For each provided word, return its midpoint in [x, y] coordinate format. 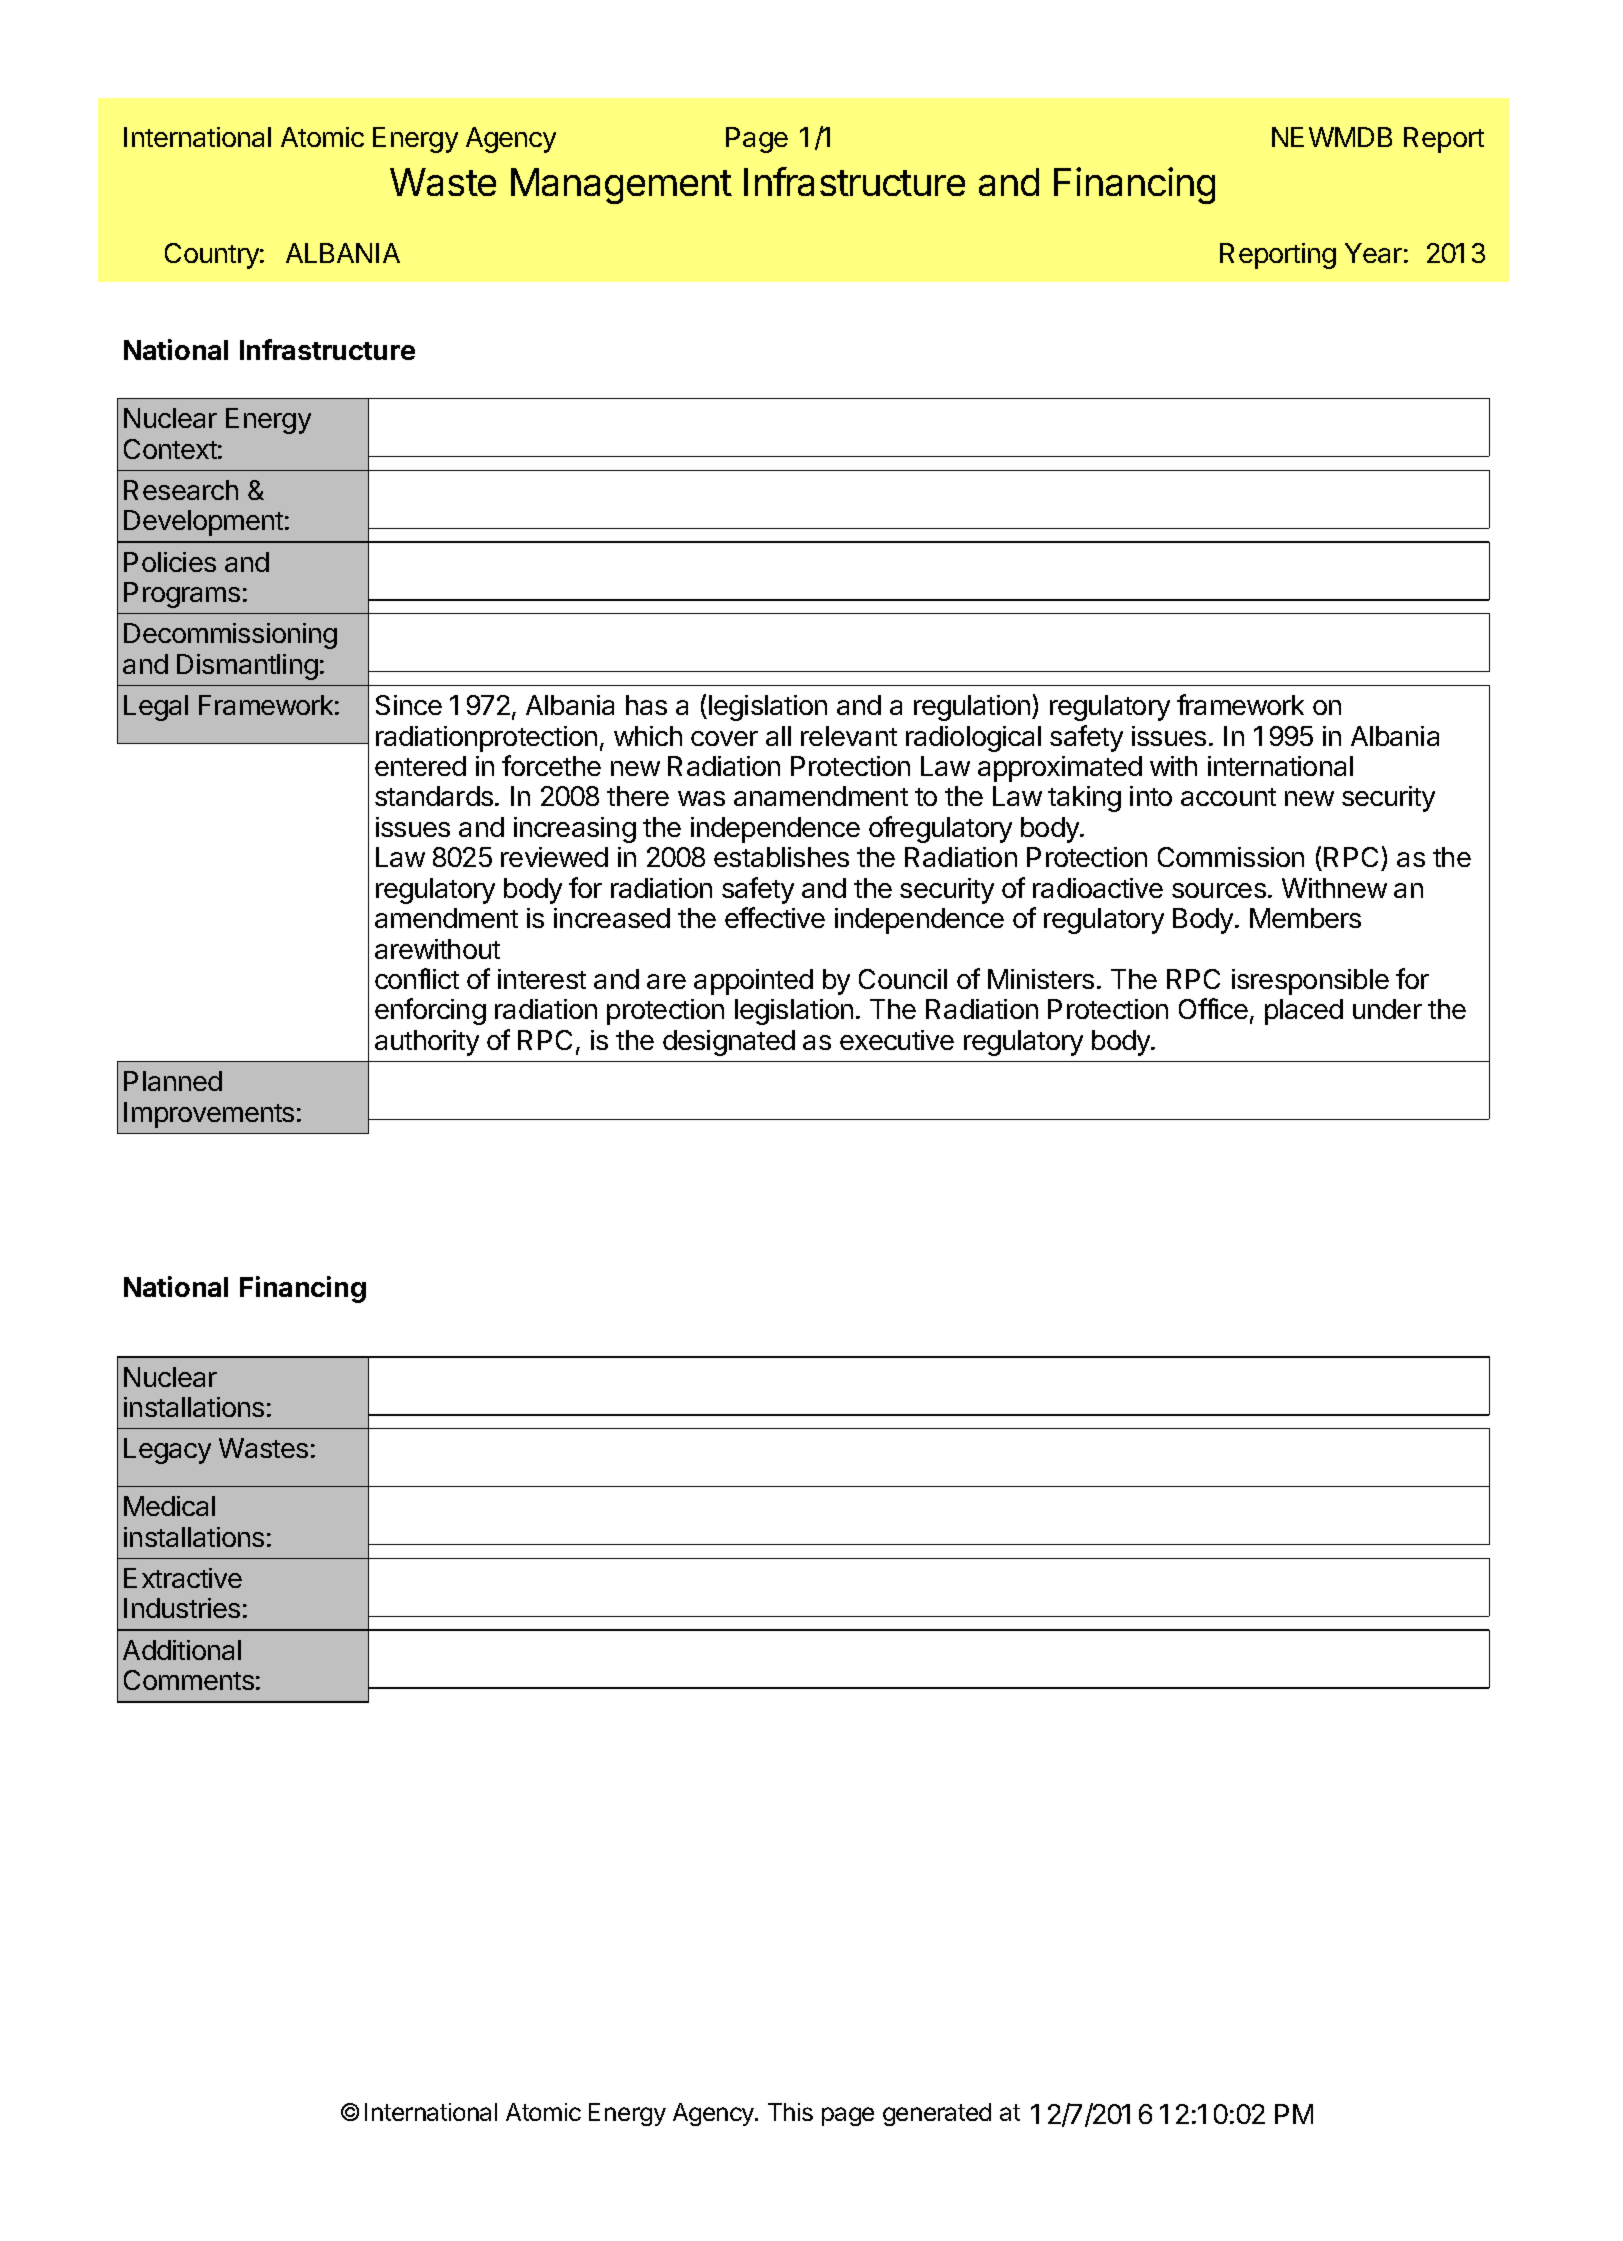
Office [1213, 1008]
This [790, 2112]
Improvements [209, 1115]
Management [621, 186]
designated [729, 1043]
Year [1373, 253]
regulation [973, 708]
